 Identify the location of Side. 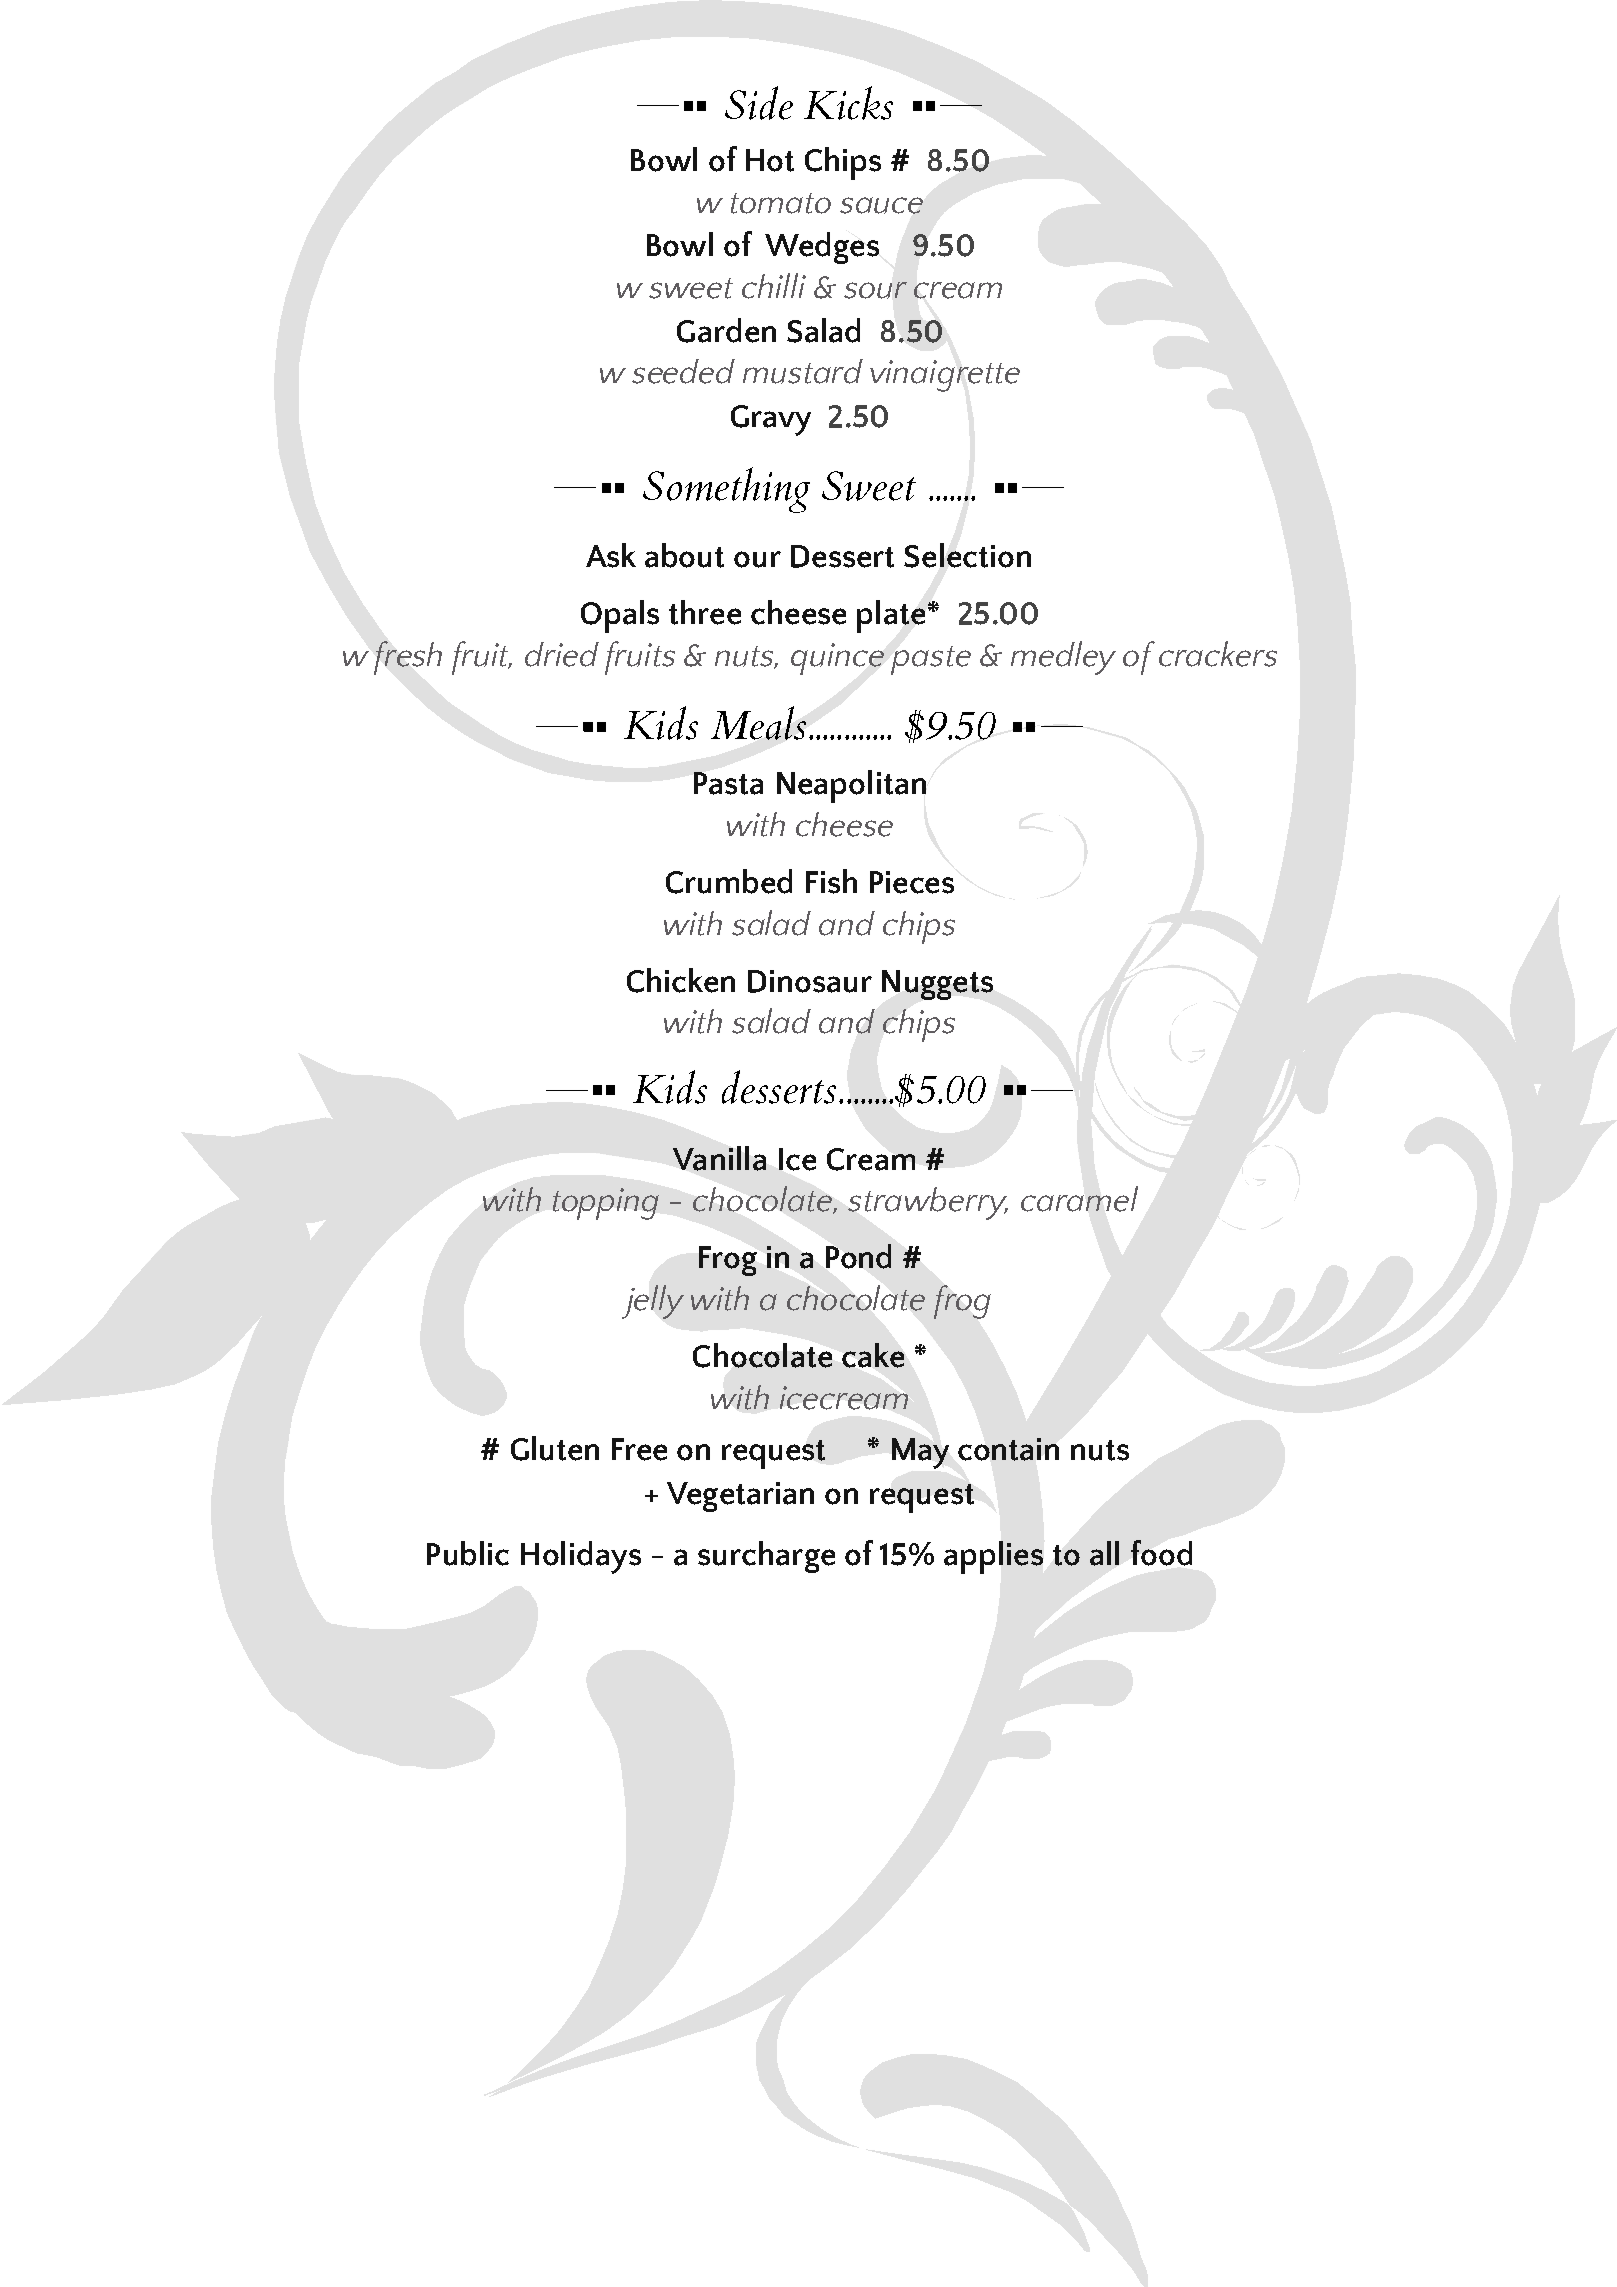
(759, 103).
